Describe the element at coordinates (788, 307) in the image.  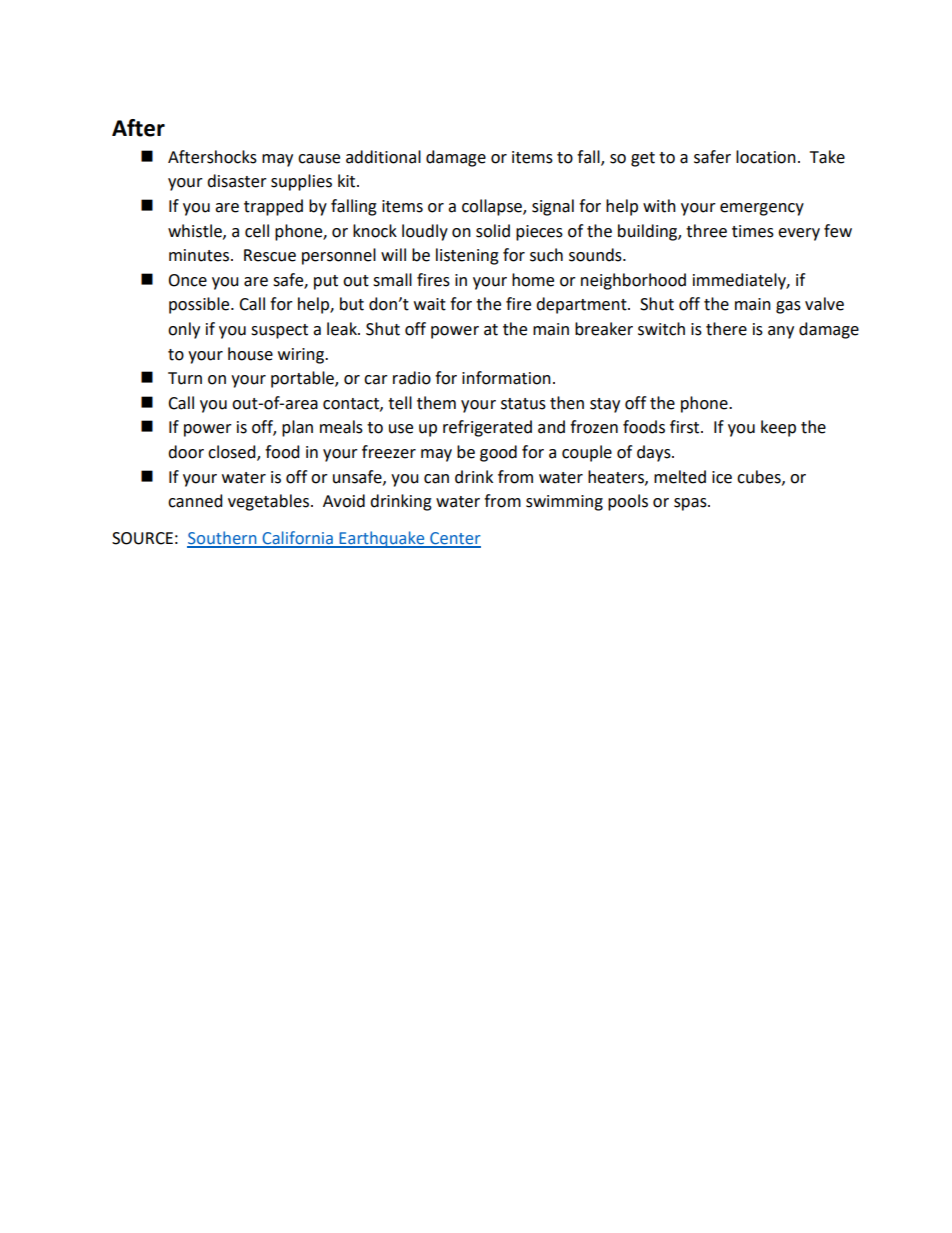
I see `gas` at that location.
